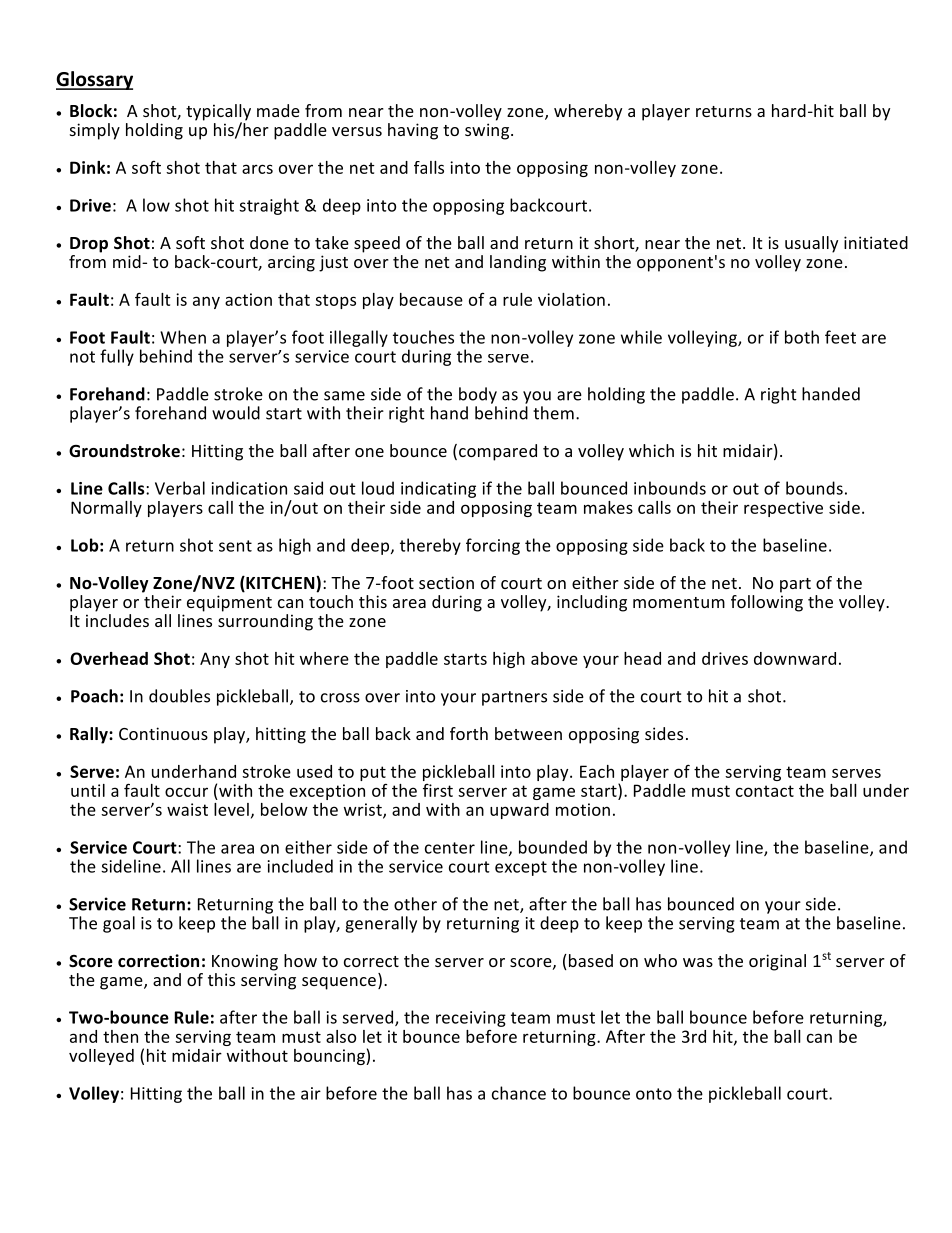 This page has width=952, height=1233. I want to click on simply, so click(95, 131).
